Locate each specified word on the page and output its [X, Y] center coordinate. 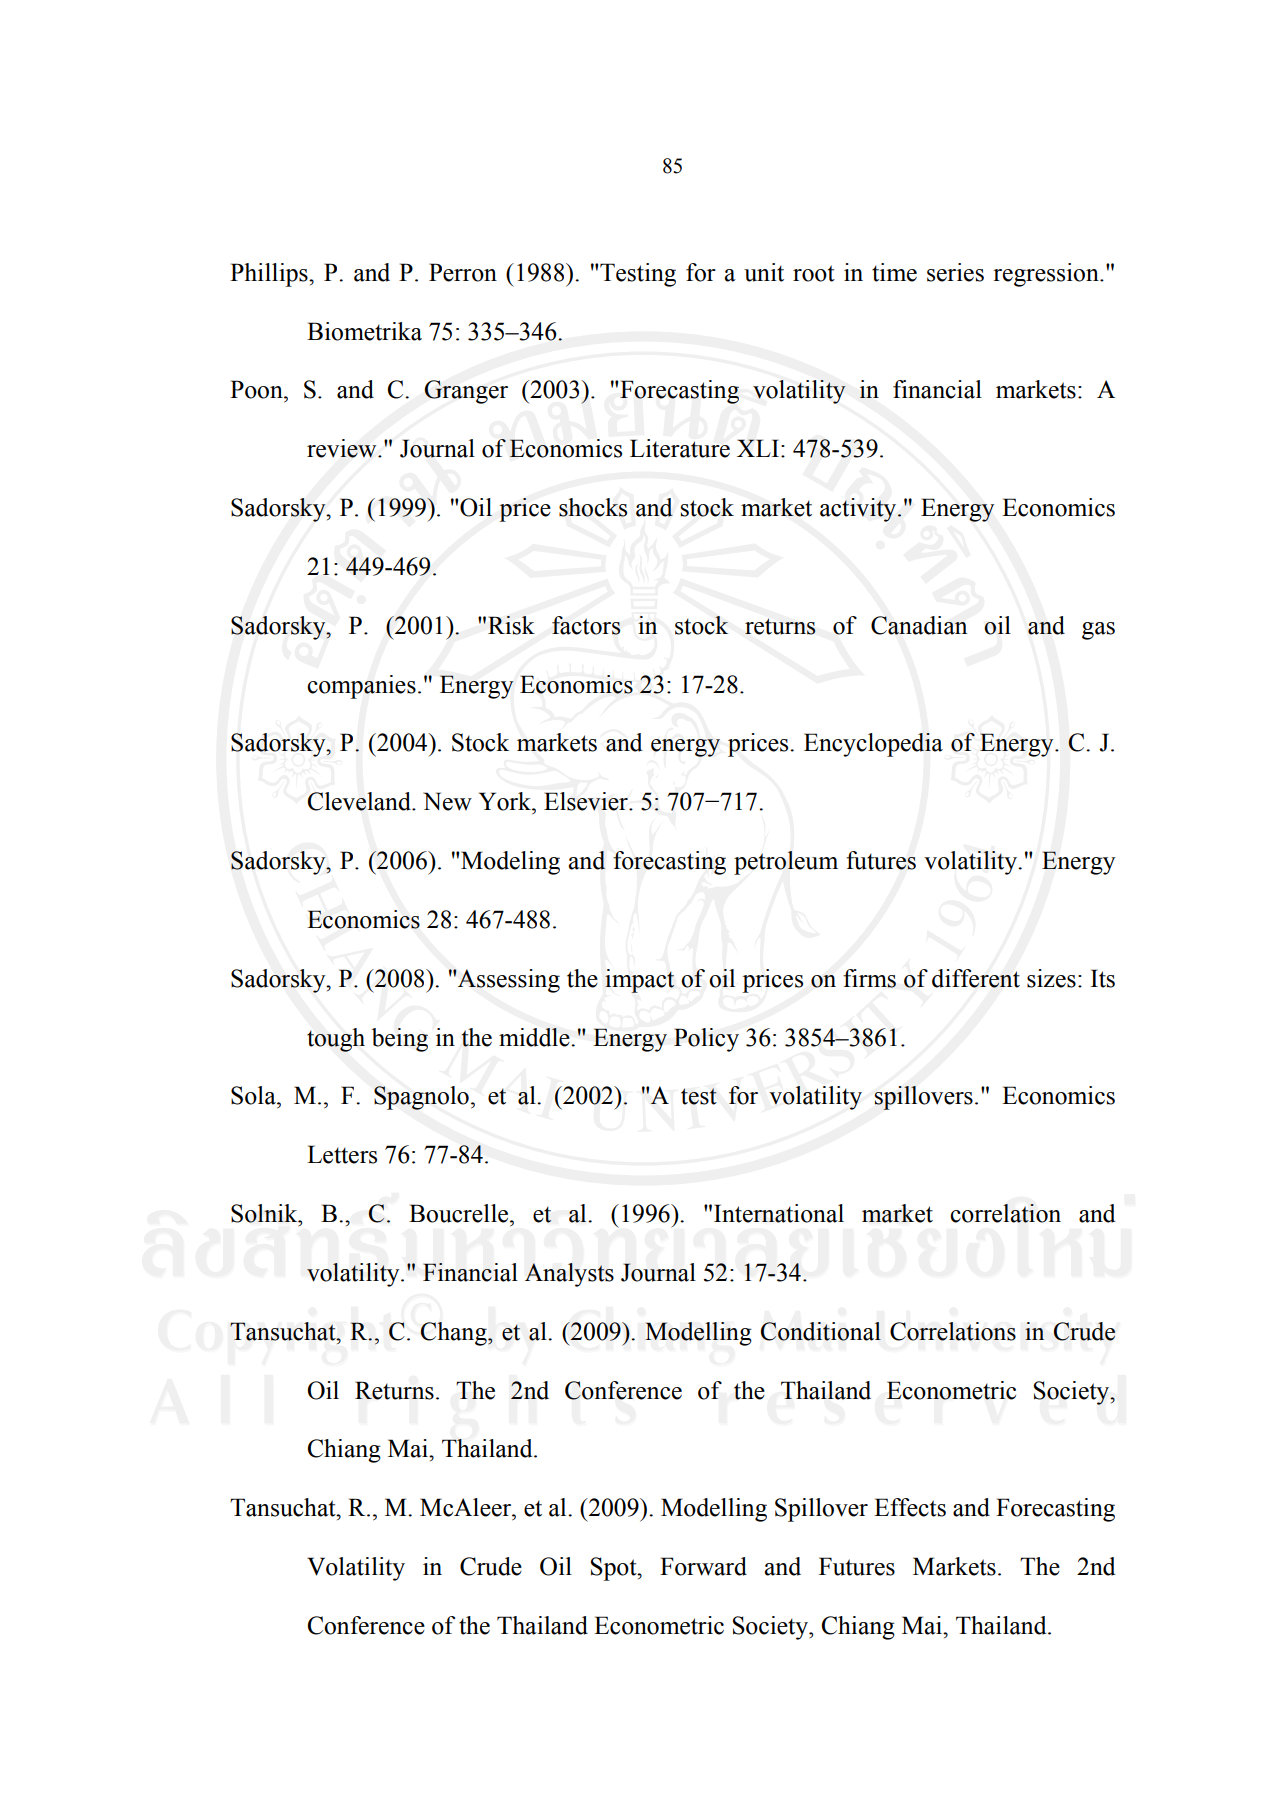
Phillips [270, 275]
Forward [703, 1566]
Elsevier [587, 801]
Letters [342, 1154]
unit [764, 272]
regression [1047, 275]
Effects [910, 1507]
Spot [615, 1569]
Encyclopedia [873, 745]
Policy [706, 1040]
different [976, 978]
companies [361, 687]
